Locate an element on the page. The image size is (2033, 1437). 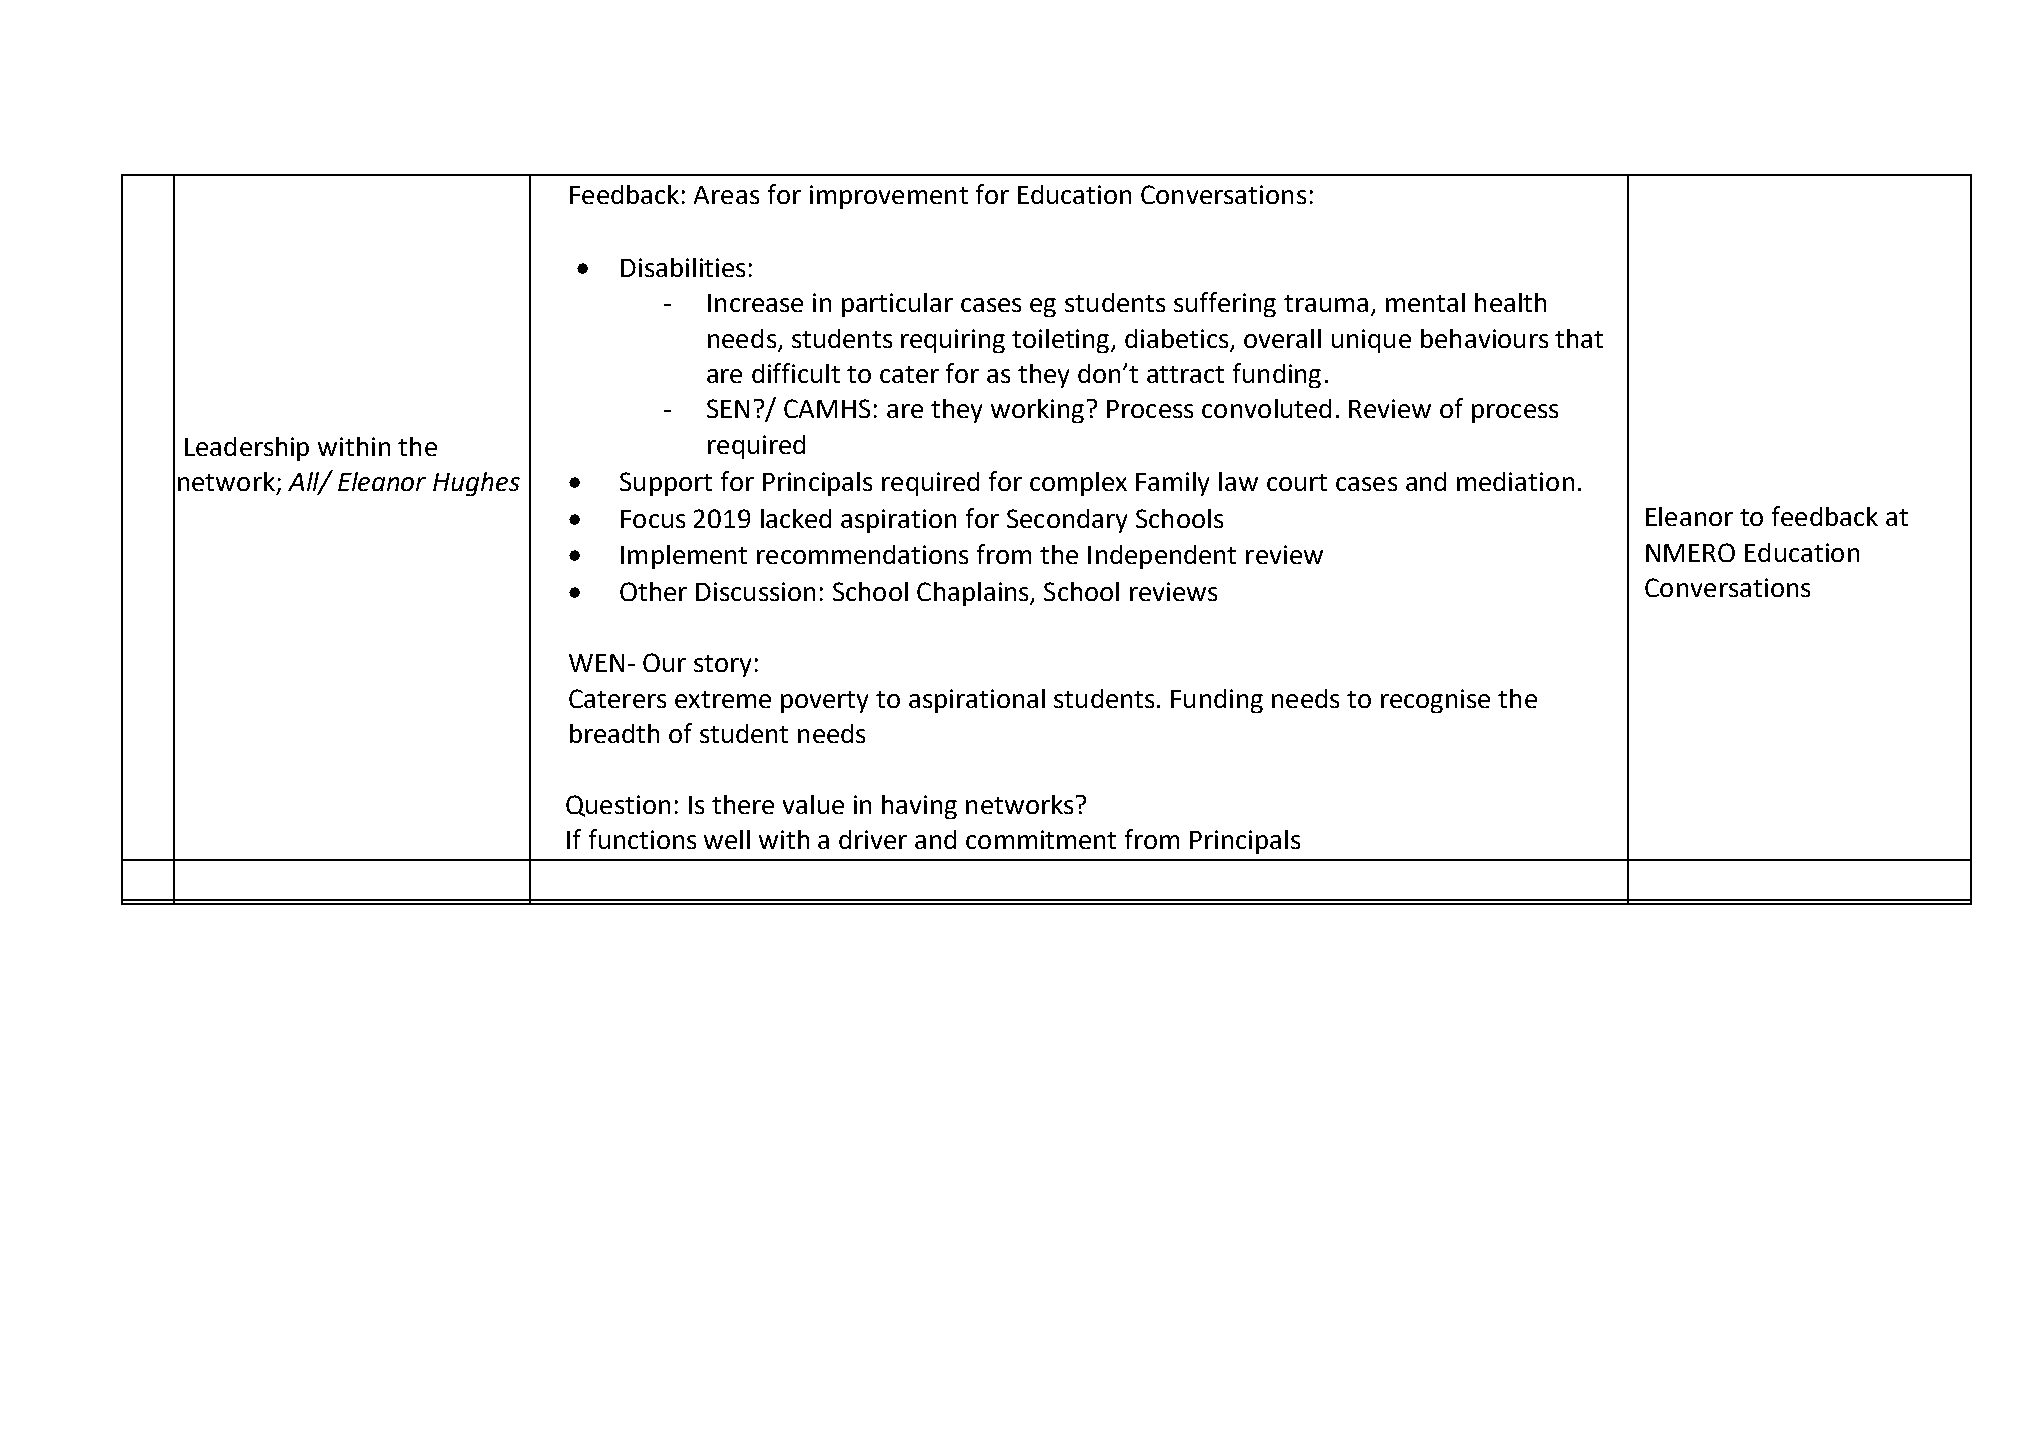
Areas is located at coordinates (726, 195).
